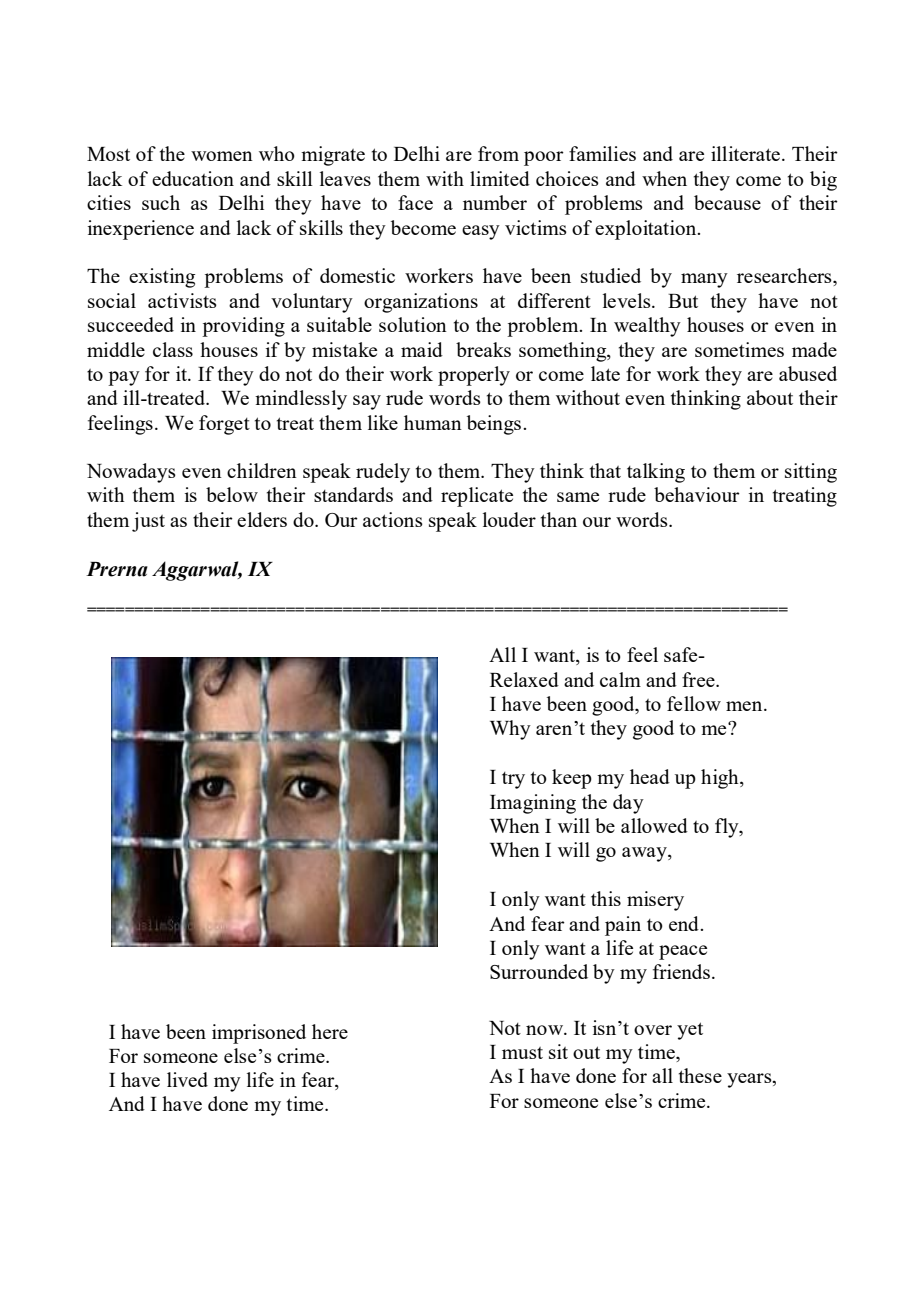 The image size is (924, 1308). What do you see at coordinates (721, 779) in the screenshot?
I see `high` at bounding box center [721, 779].
